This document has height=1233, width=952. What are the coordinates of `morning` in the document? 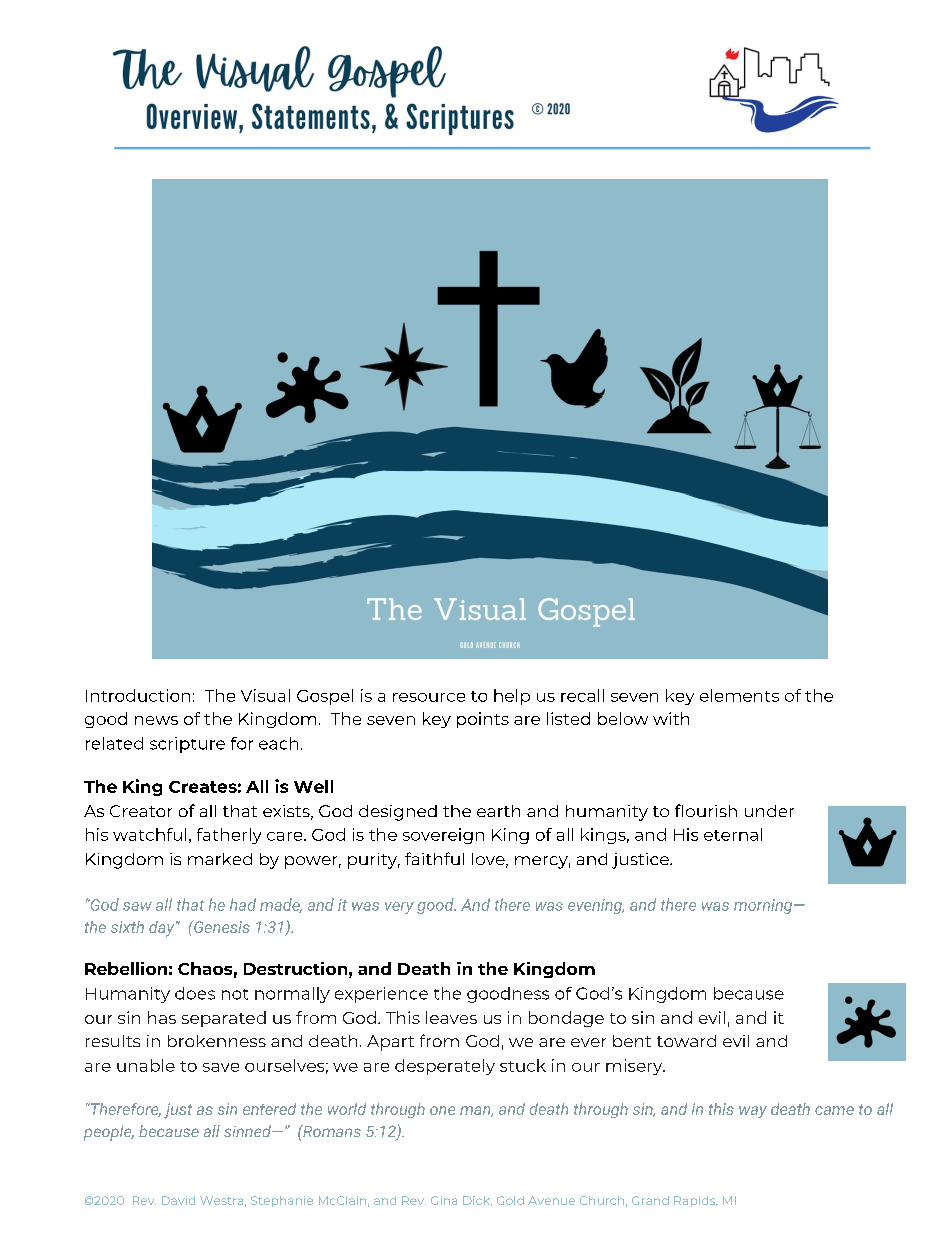 It's located at (763, 906).
